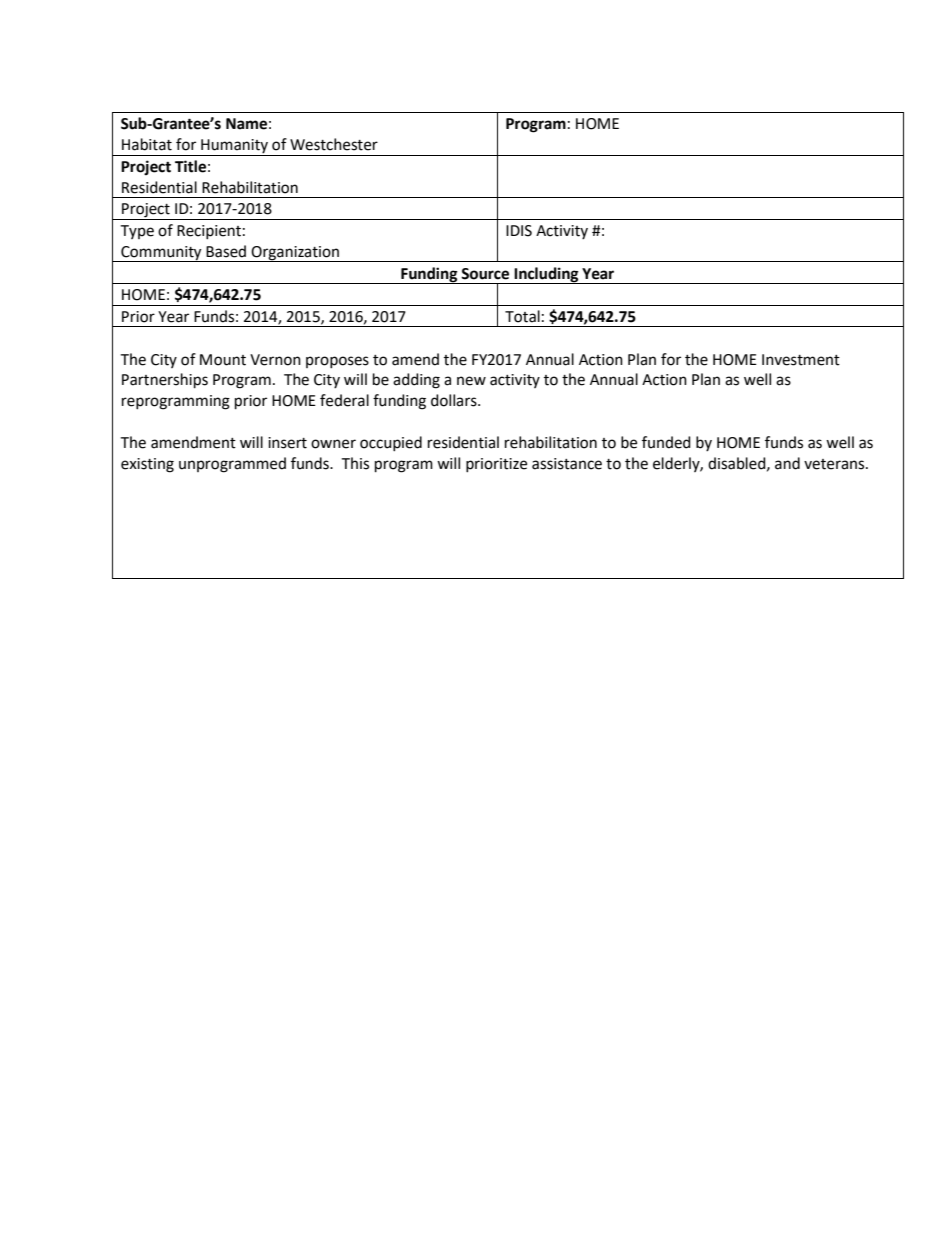 The width and height of the screenshot is (952, 1233). I want to click on Partnerships, so click(165, 381).
